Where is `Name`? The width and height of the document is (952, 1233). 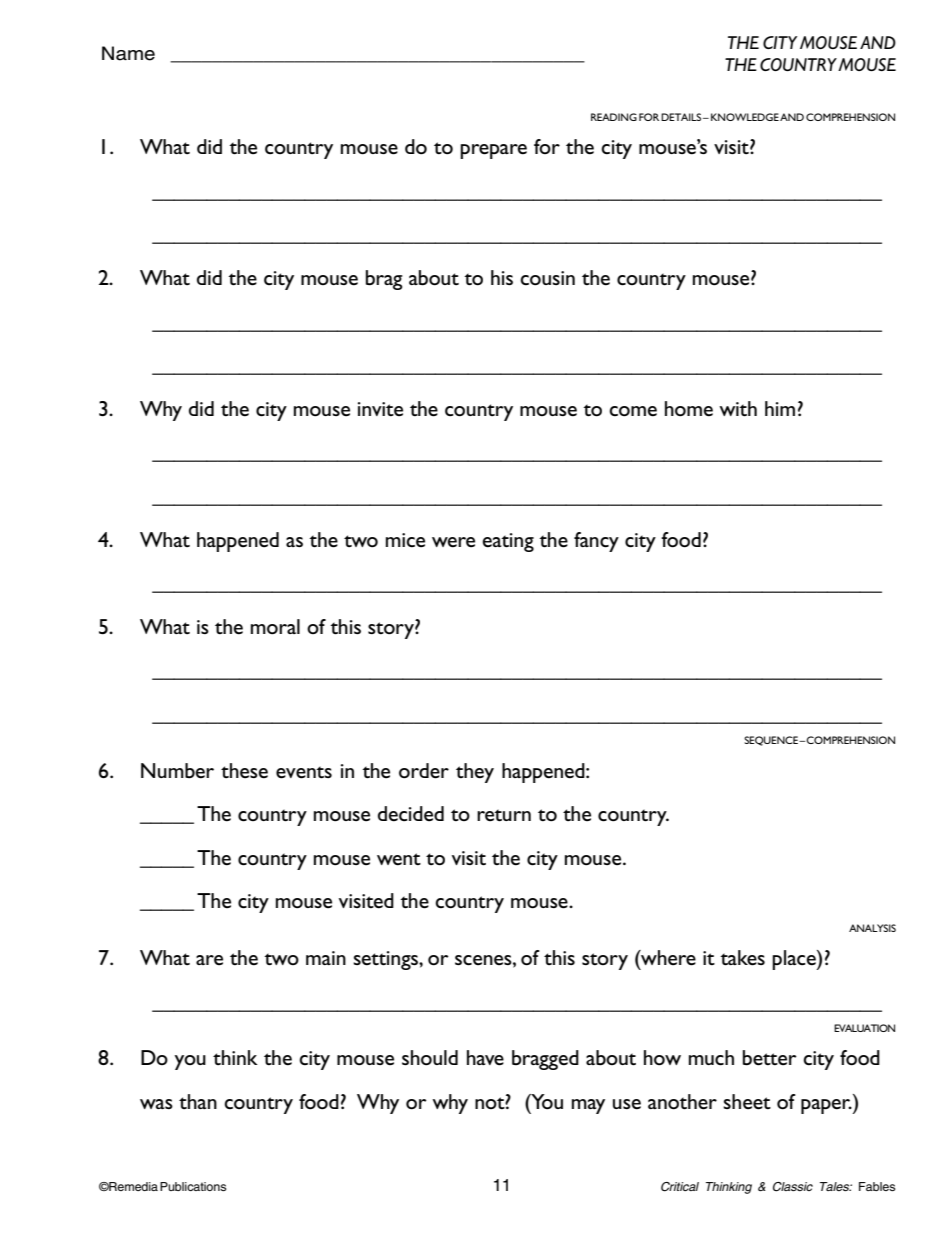
Name is located at coordinates (128, 53).
